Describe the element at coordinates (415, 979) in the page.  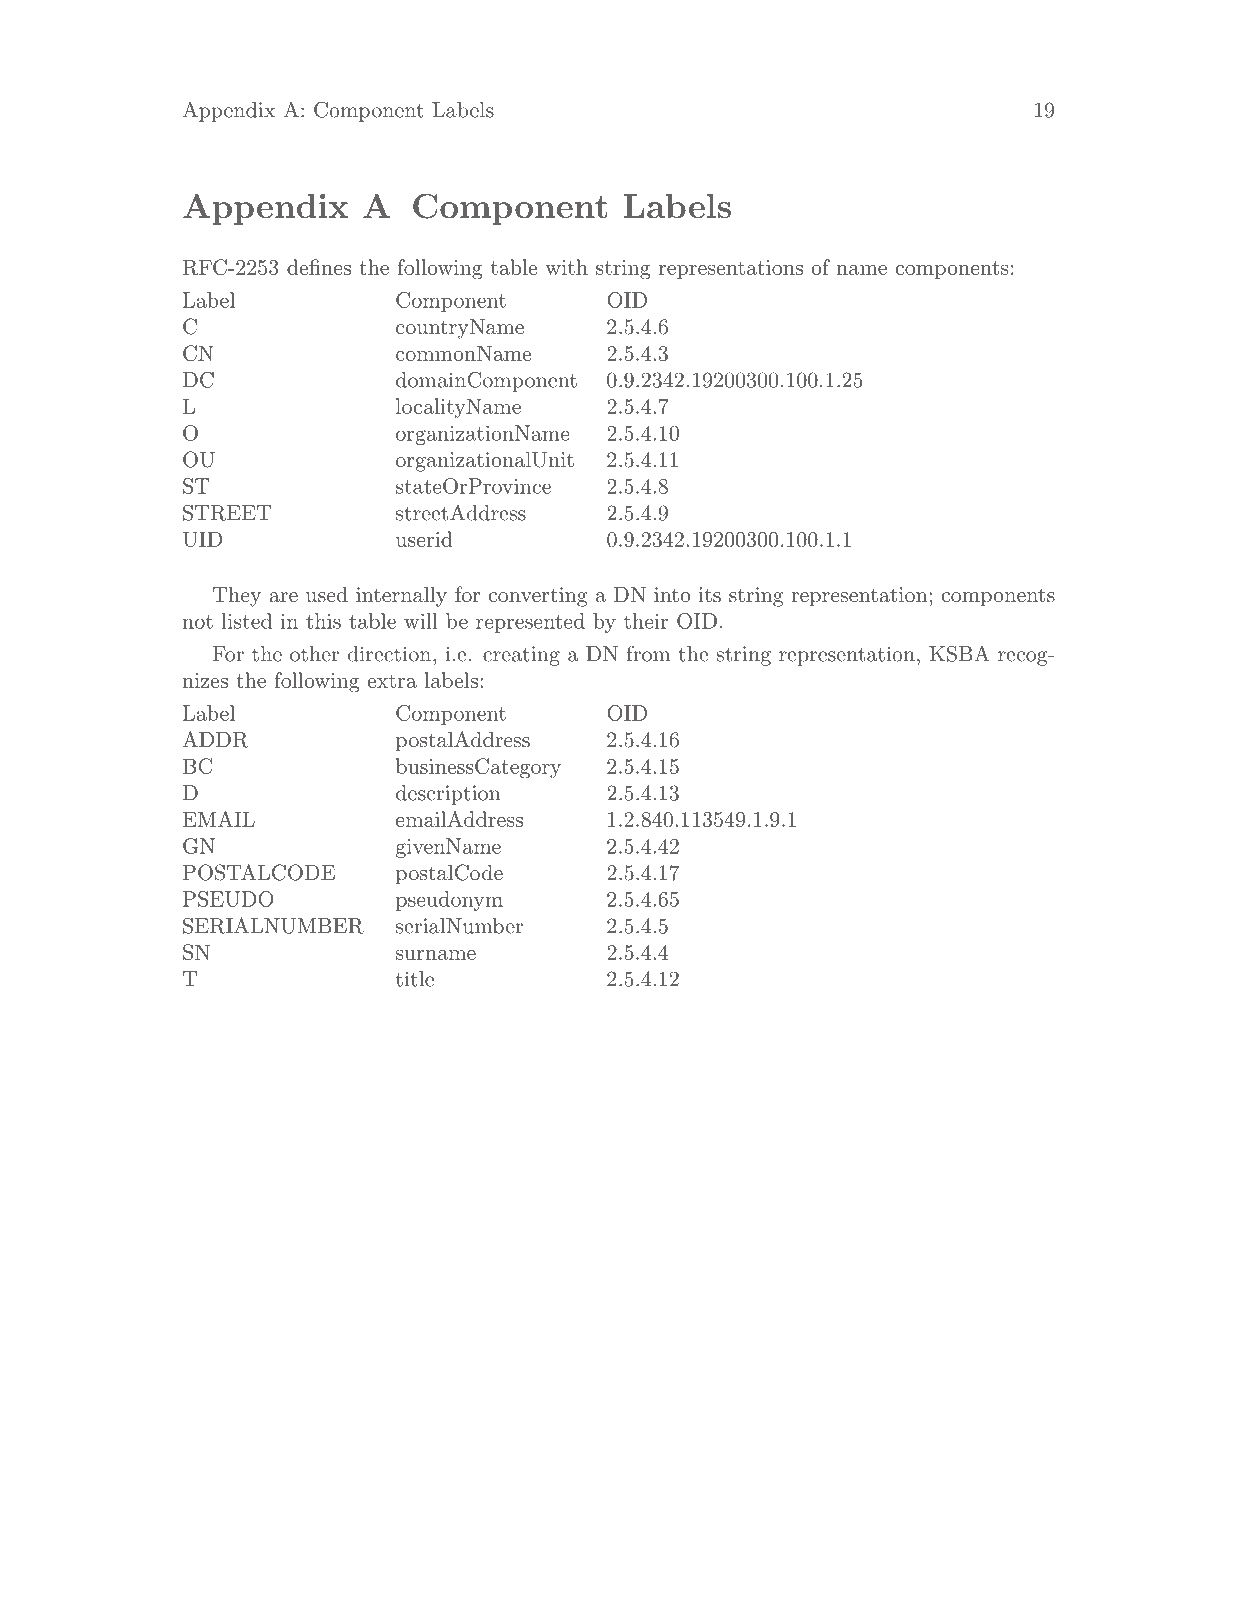
I see `title` at that location.
